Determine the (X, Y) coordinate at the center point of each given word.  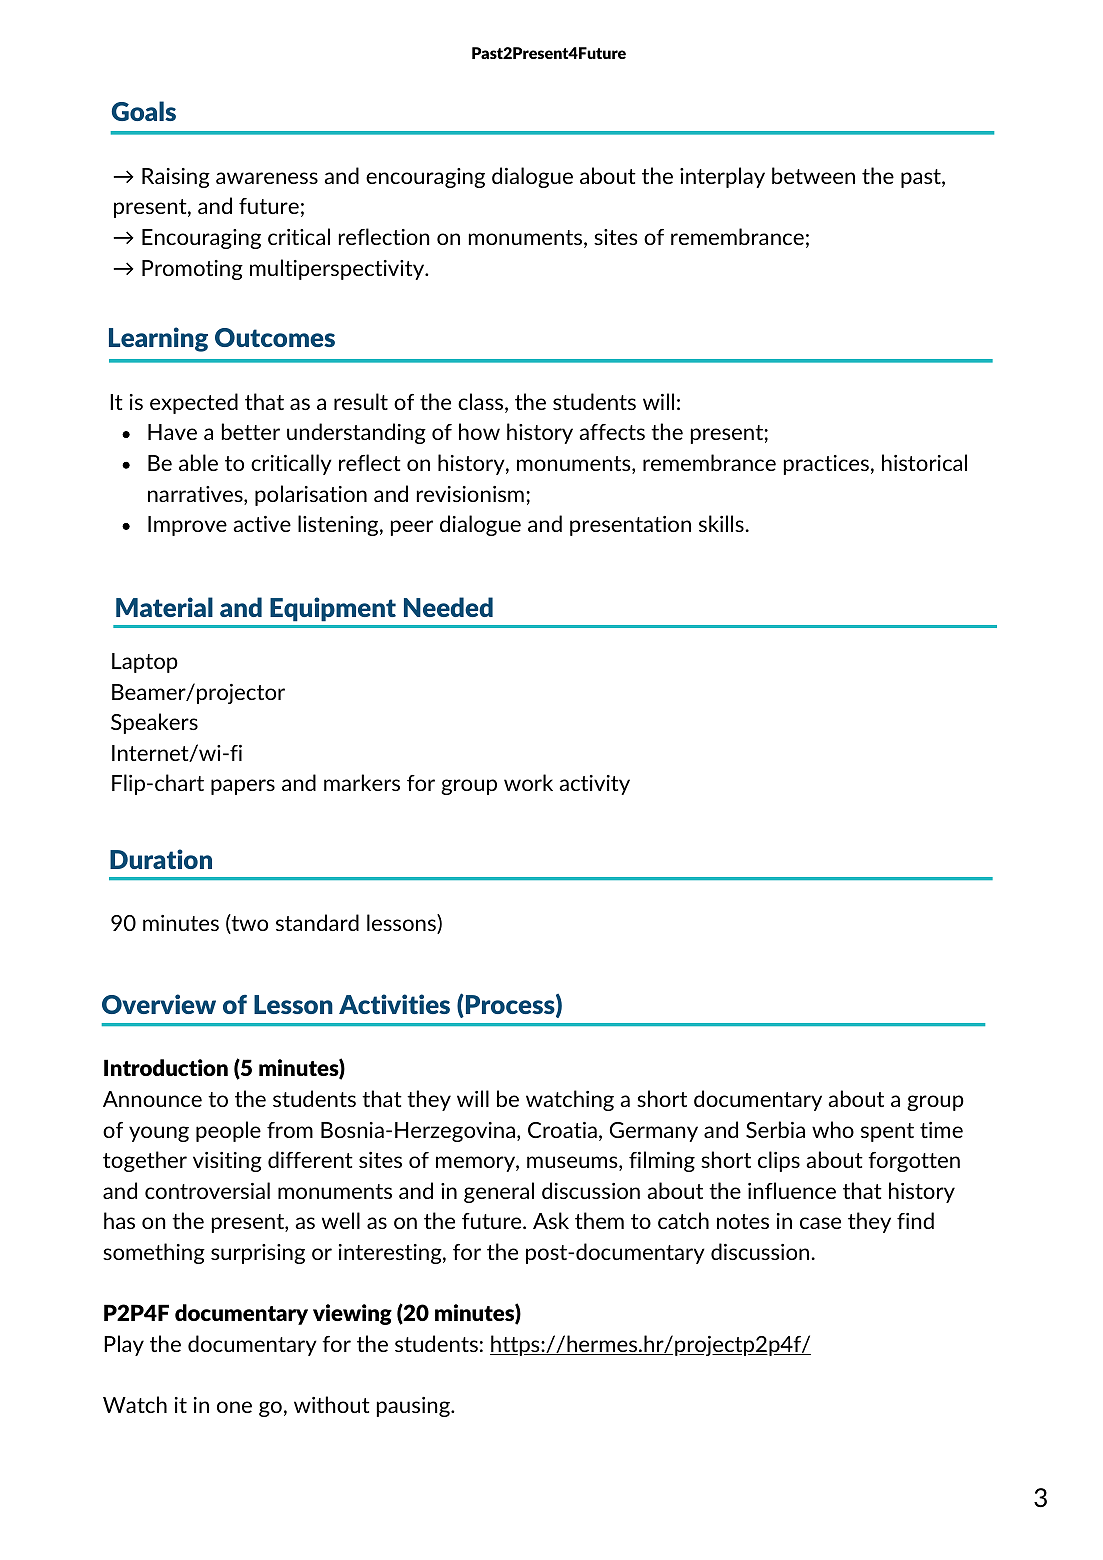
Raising (176, 178)
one (234, 1407)
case (820, 1223)
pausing (414, 1407)
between (813, 175)
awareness (267, 178)
